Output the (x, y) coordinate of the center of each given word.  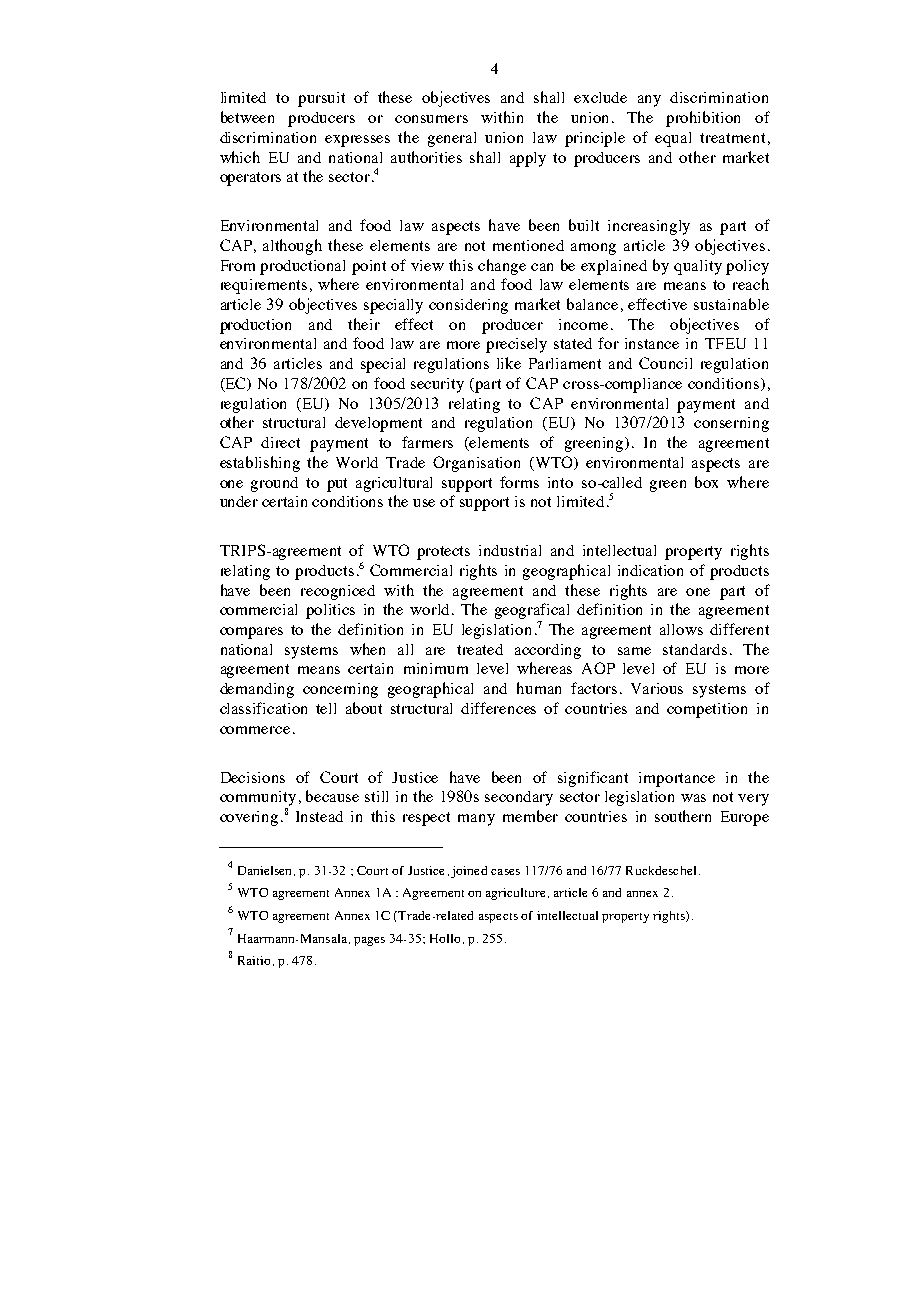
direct (280, 442)
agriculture (515, 894)
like (509, 363)
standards (695, 649)
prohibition (703, 119)
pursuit (321, 99)
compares (251, 633)
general (452, 139)
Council (665, 363)
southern (683, 816)
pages (369, 941)
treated (480, 649)
